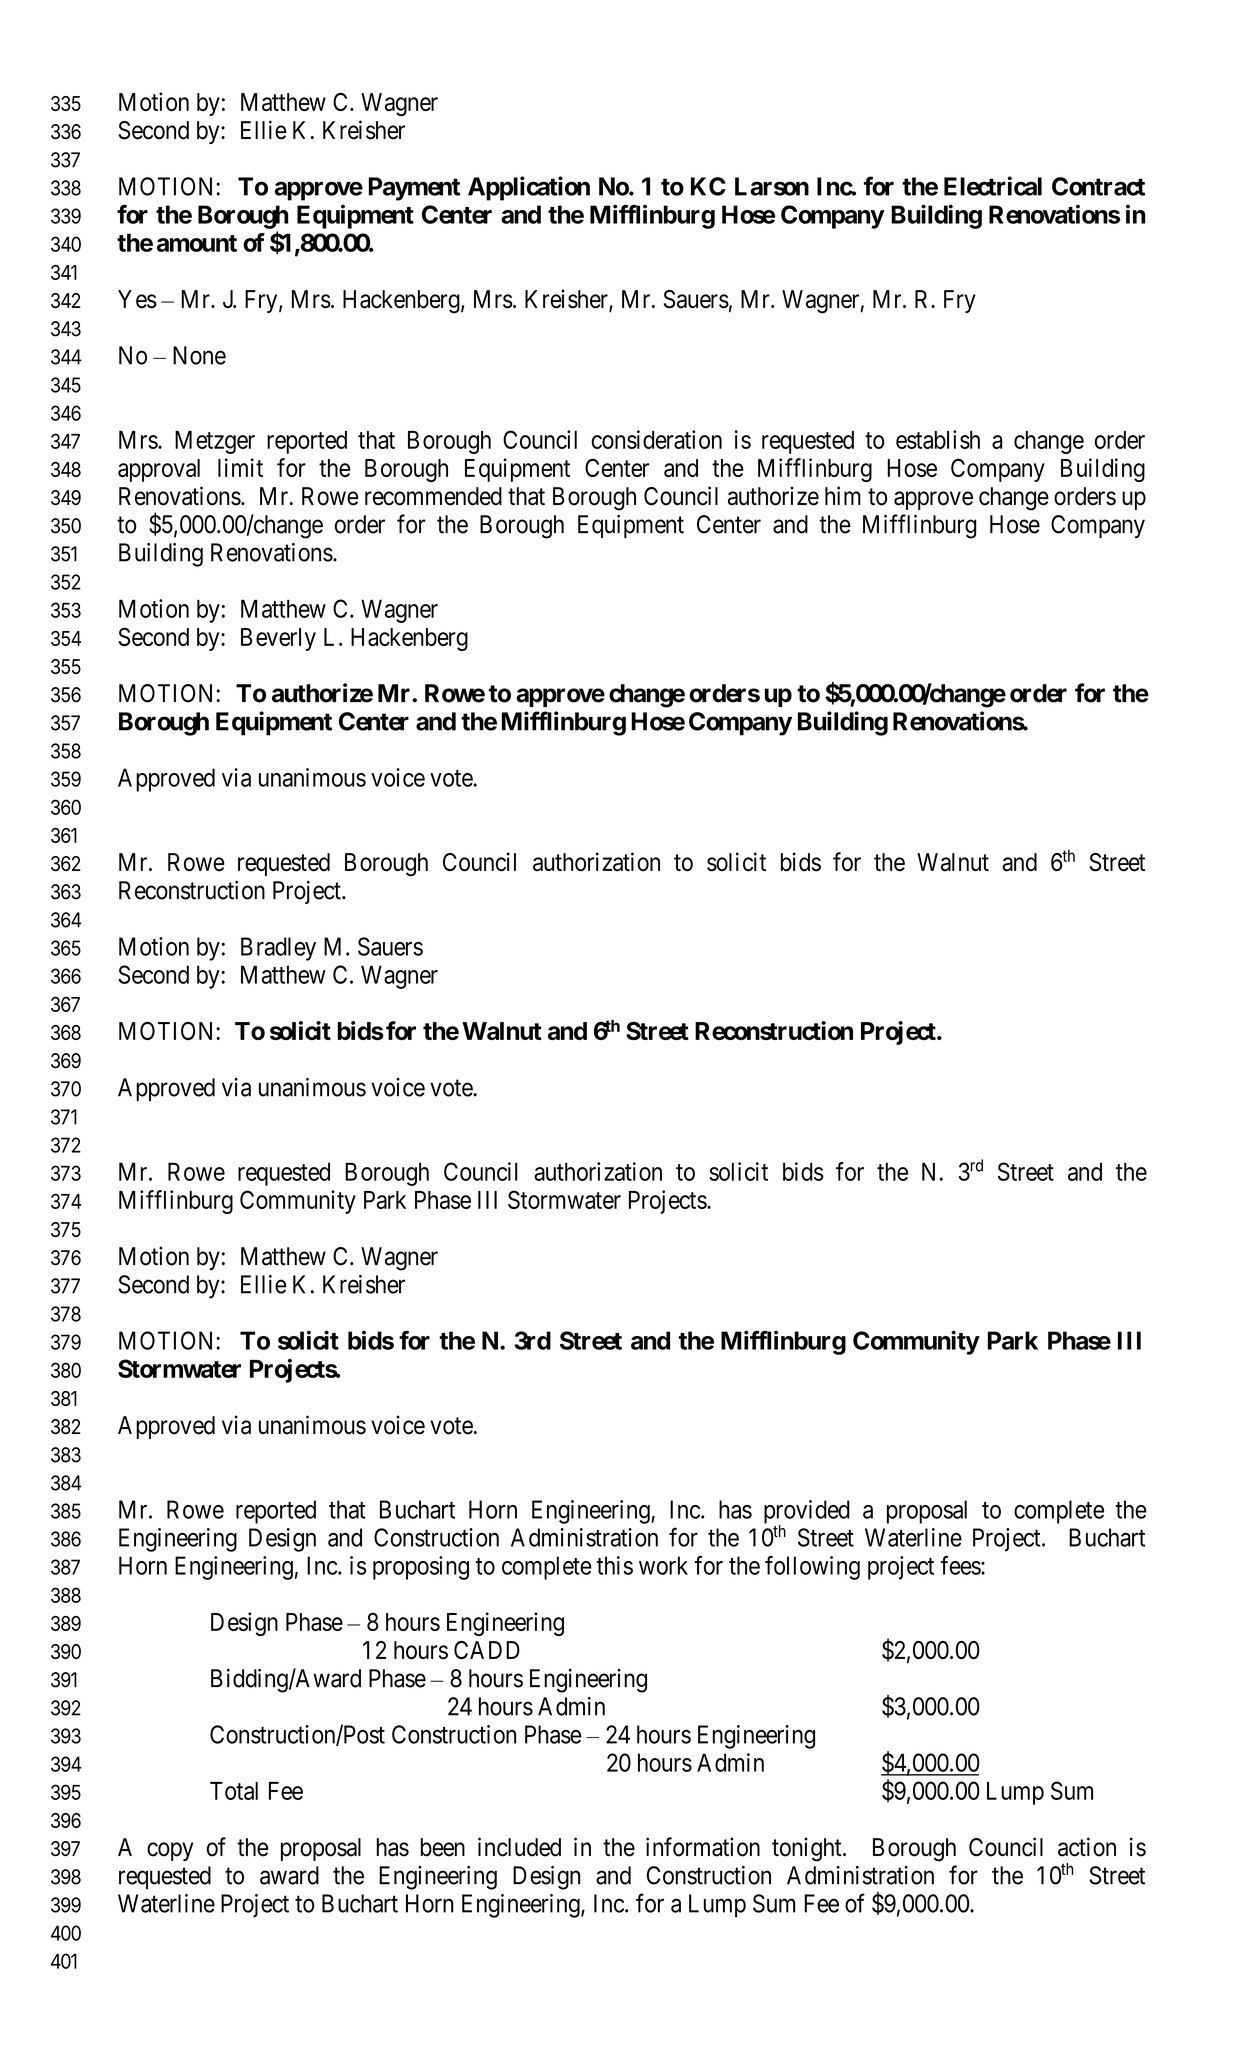 Image resolution: width=1248 pixels, height=2056 pixels. I want to click on information, so click(703, 1847).
